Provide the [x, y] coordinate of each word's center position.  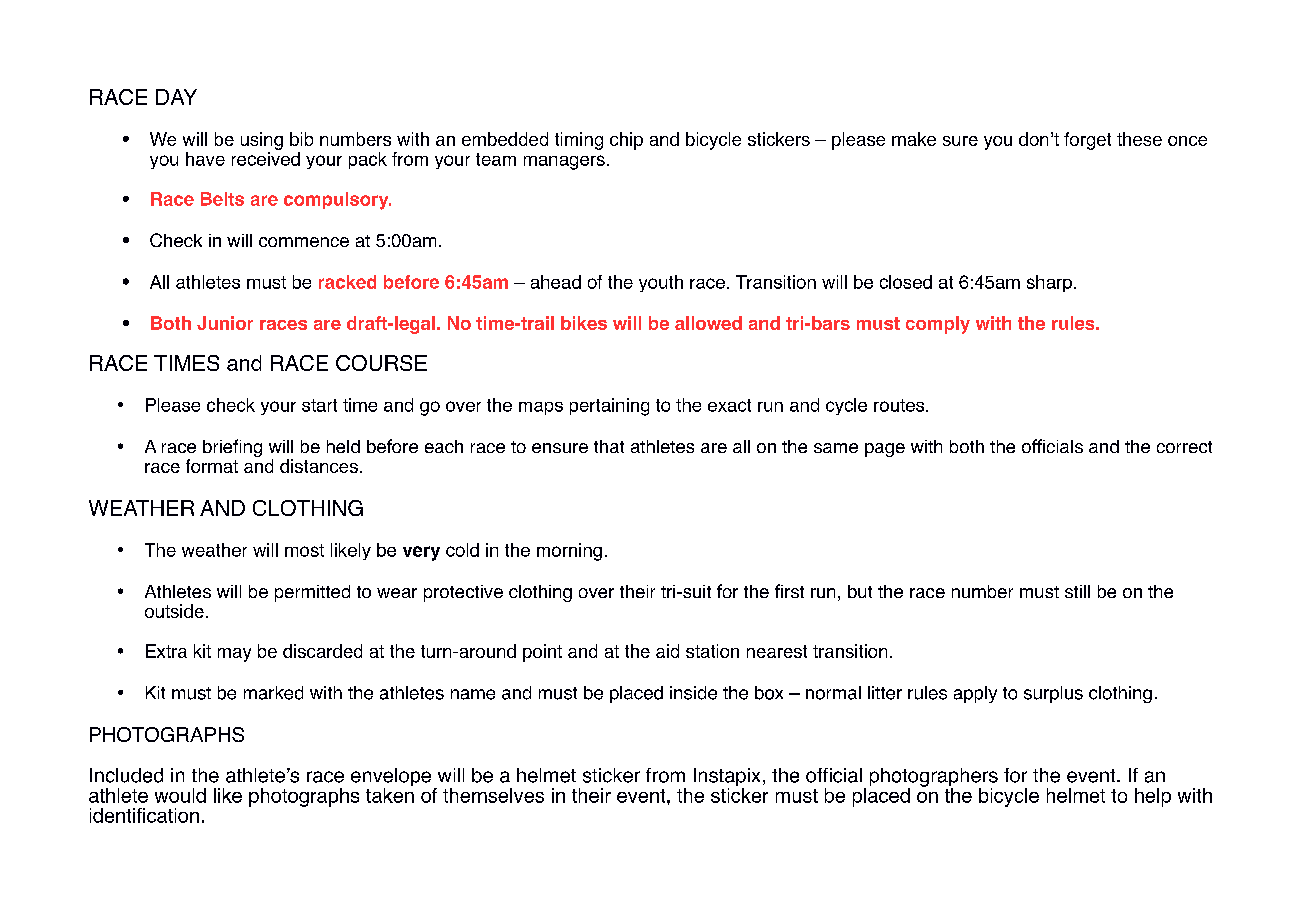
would [180, 795]
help [1153, 797]
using [262, 141]
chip [626, 141]
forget [1087, 141]
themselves [493, 795]
